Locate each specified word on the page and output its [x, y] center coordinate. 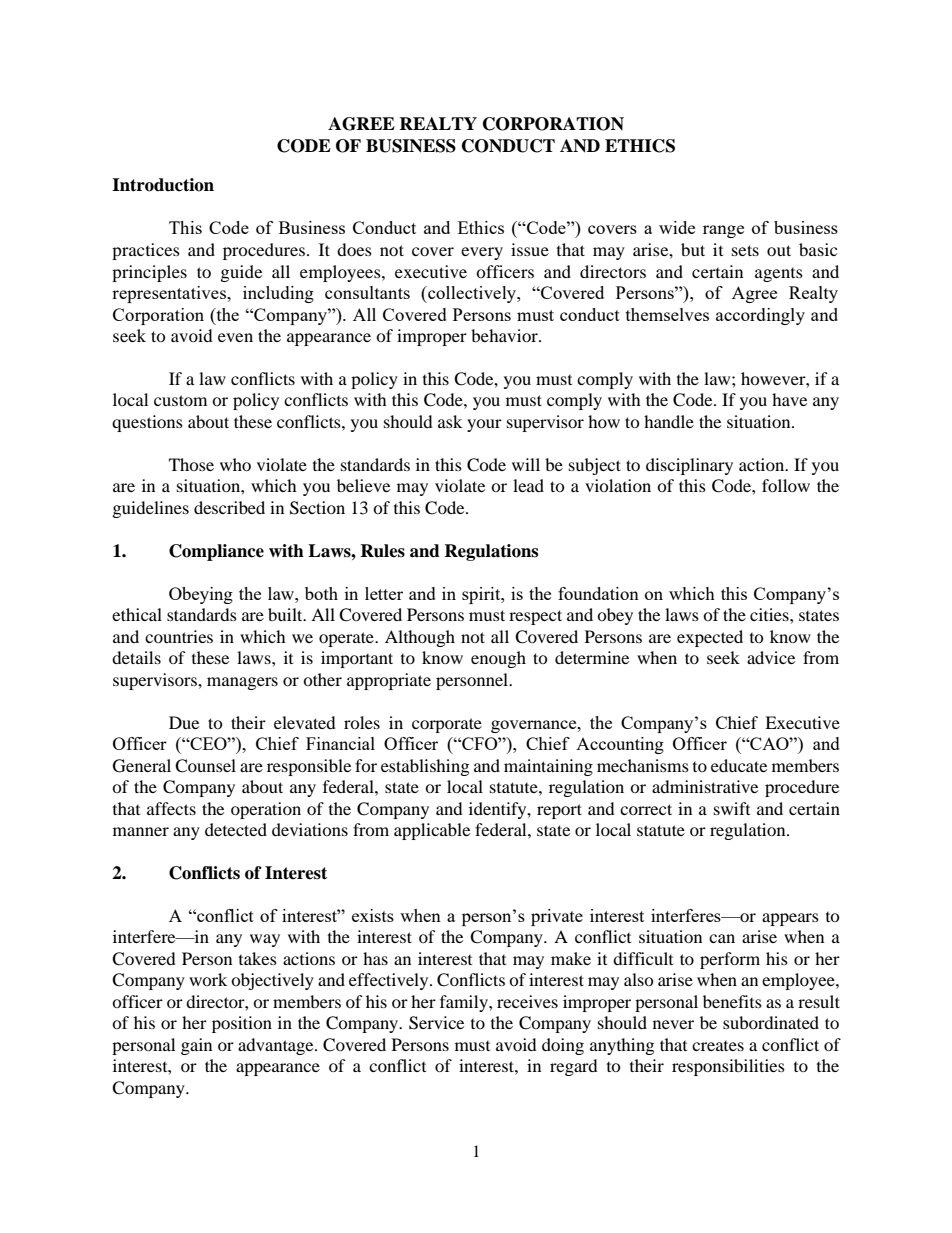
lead [528, 485]
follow [786, 485]
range [723, 231]
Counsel [205, 766]
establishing [425, 767]
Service [436, 1023]
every [482, 253]
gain [196, 1046]
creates [718, 1046]
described [229, 507]
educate [739, 765]
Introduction [163, 185]
